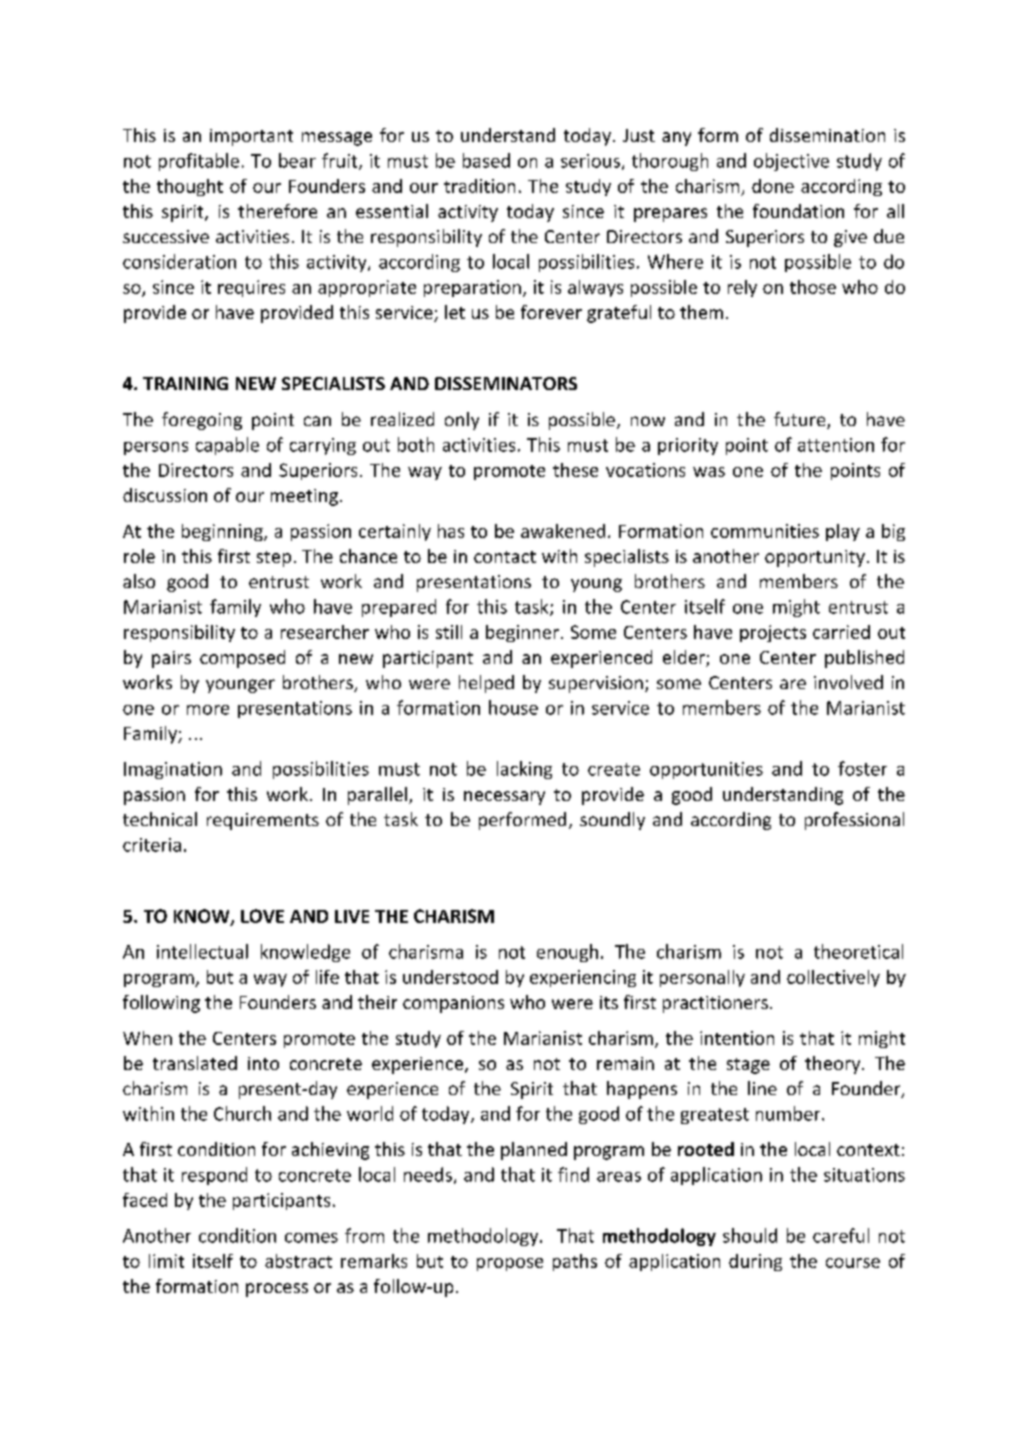 The height and width of the screenshot is (1453, 1028). I want to click on objective, so click(791, 162).
